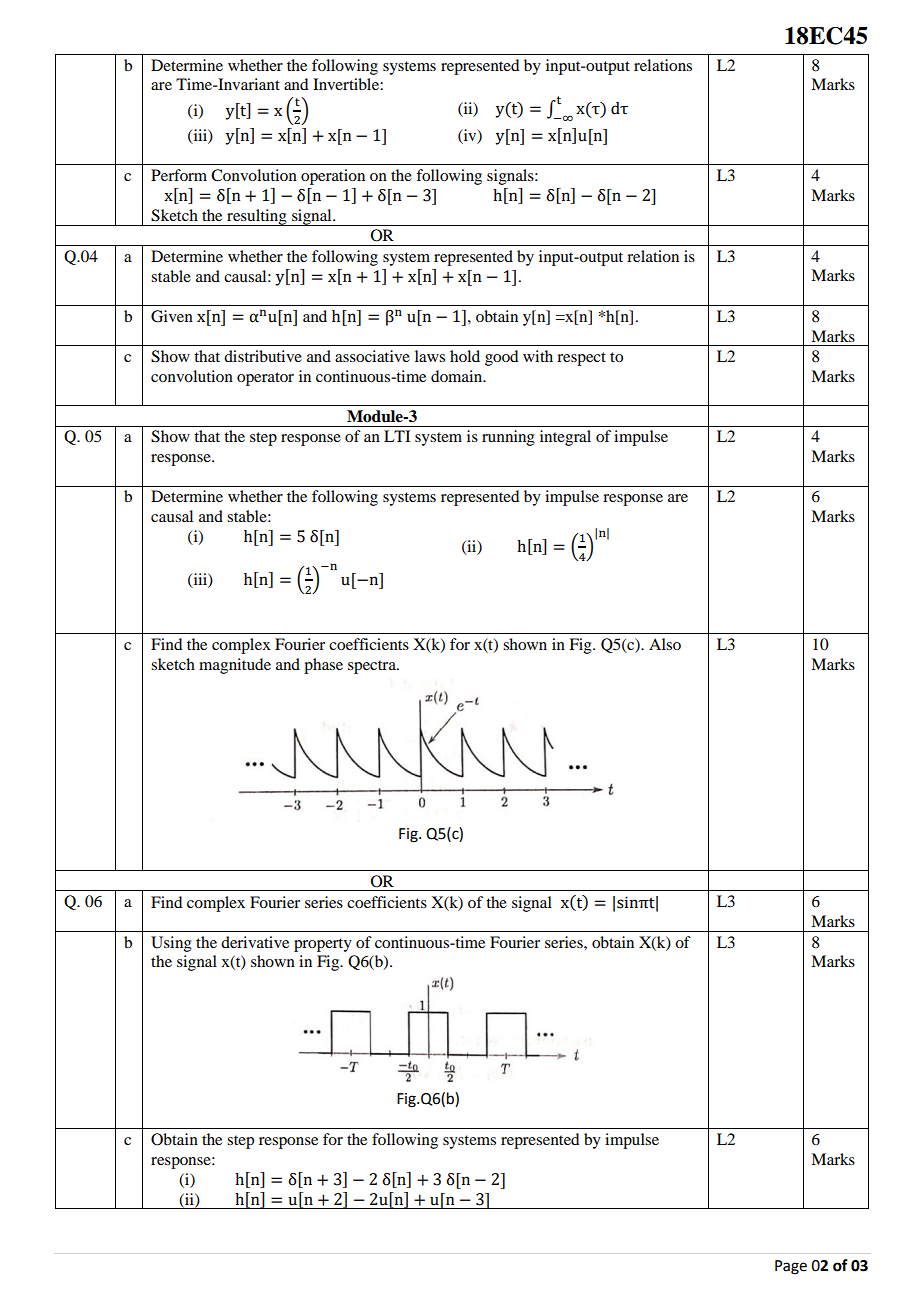 The height and width of the page is (1308, 924). What do you see at coordinates (581, 359) in the page?
I see `respect` at bounding box center [581, 359].
